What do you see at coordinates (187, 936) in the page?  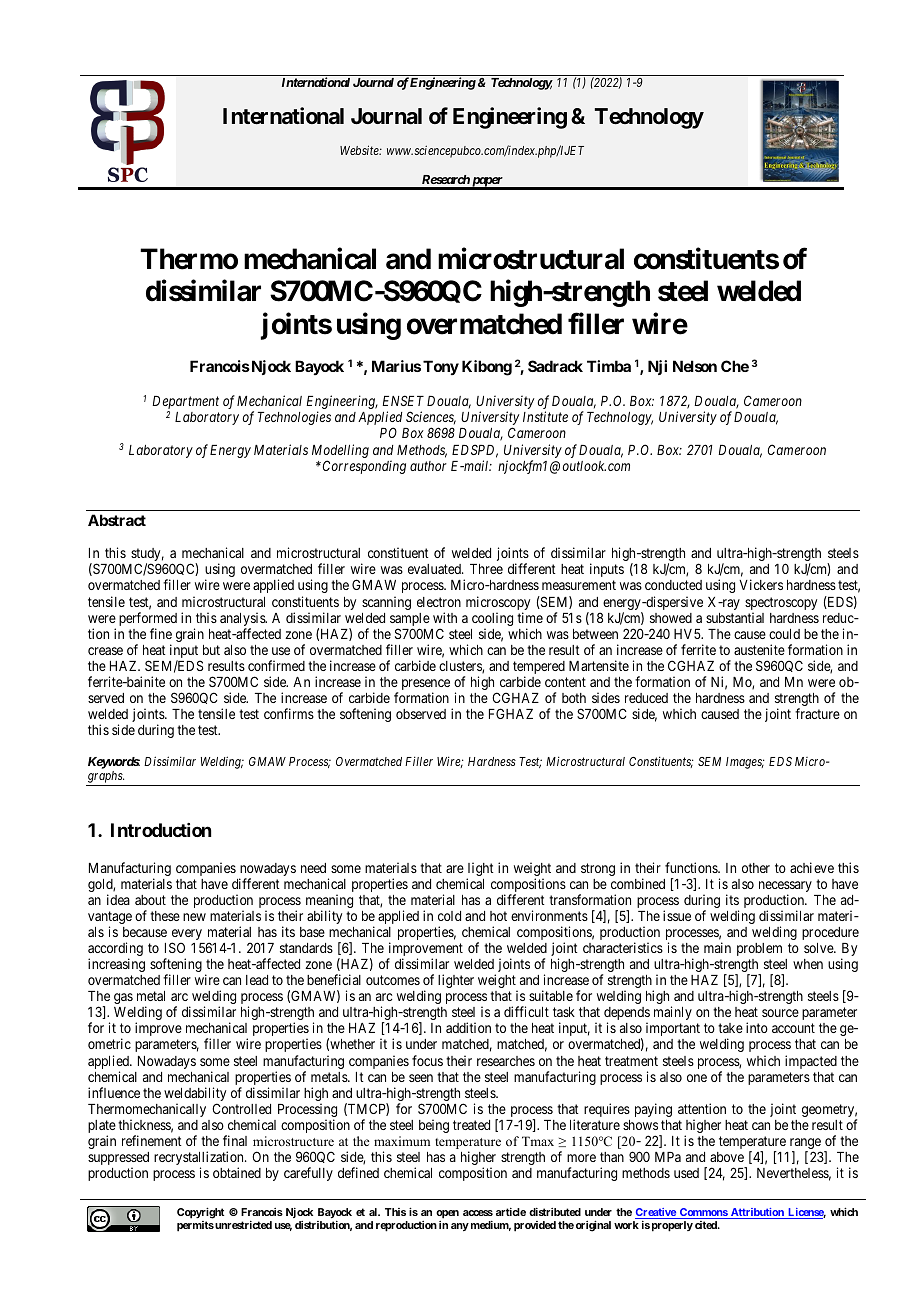 I see `every` at bounding box center [187, 936].
